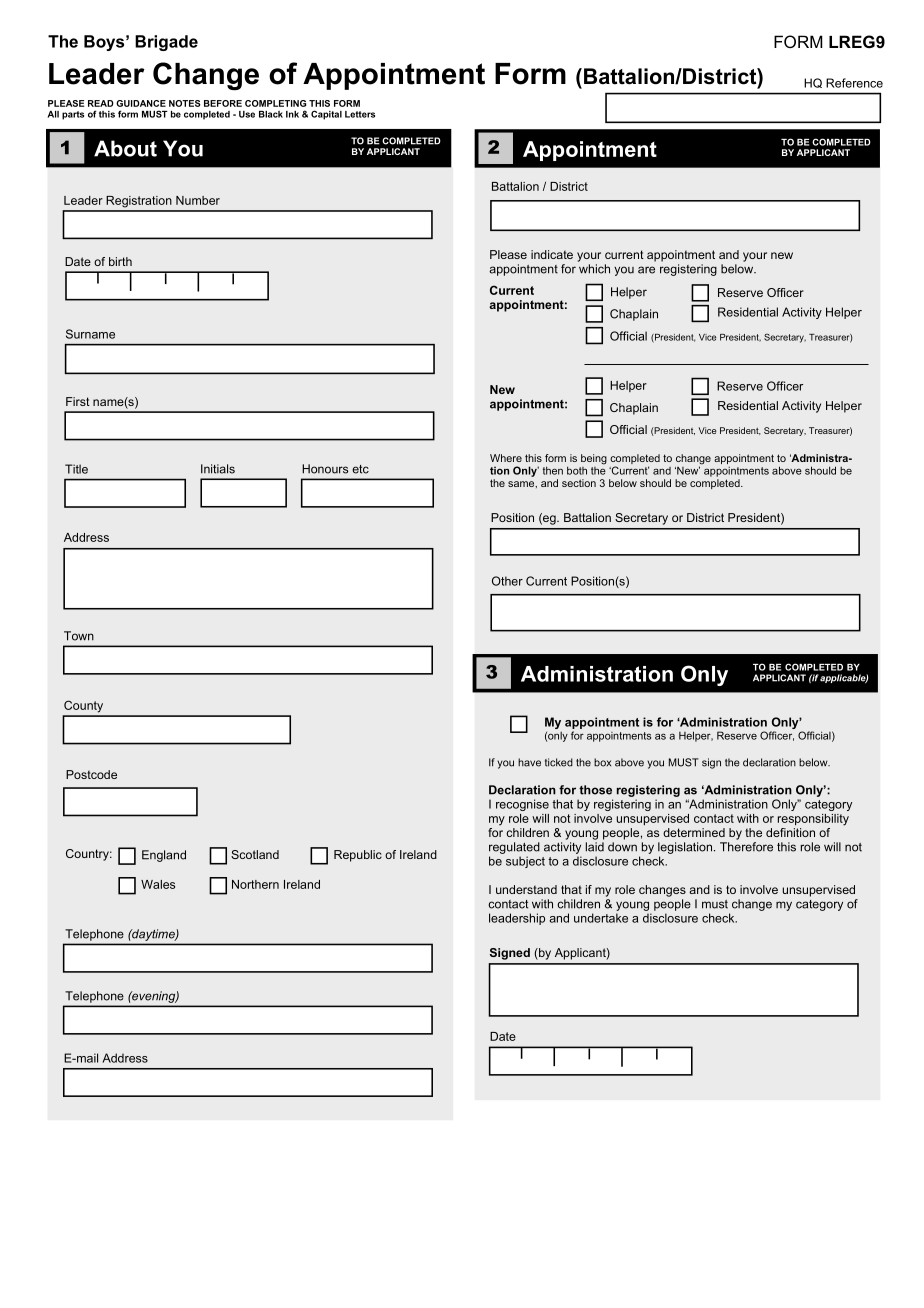 This page has height=1308, width=924. What do you see at coordinates (360, 114) in the page?
I see `Letters` at bounding box center [360, 114].
